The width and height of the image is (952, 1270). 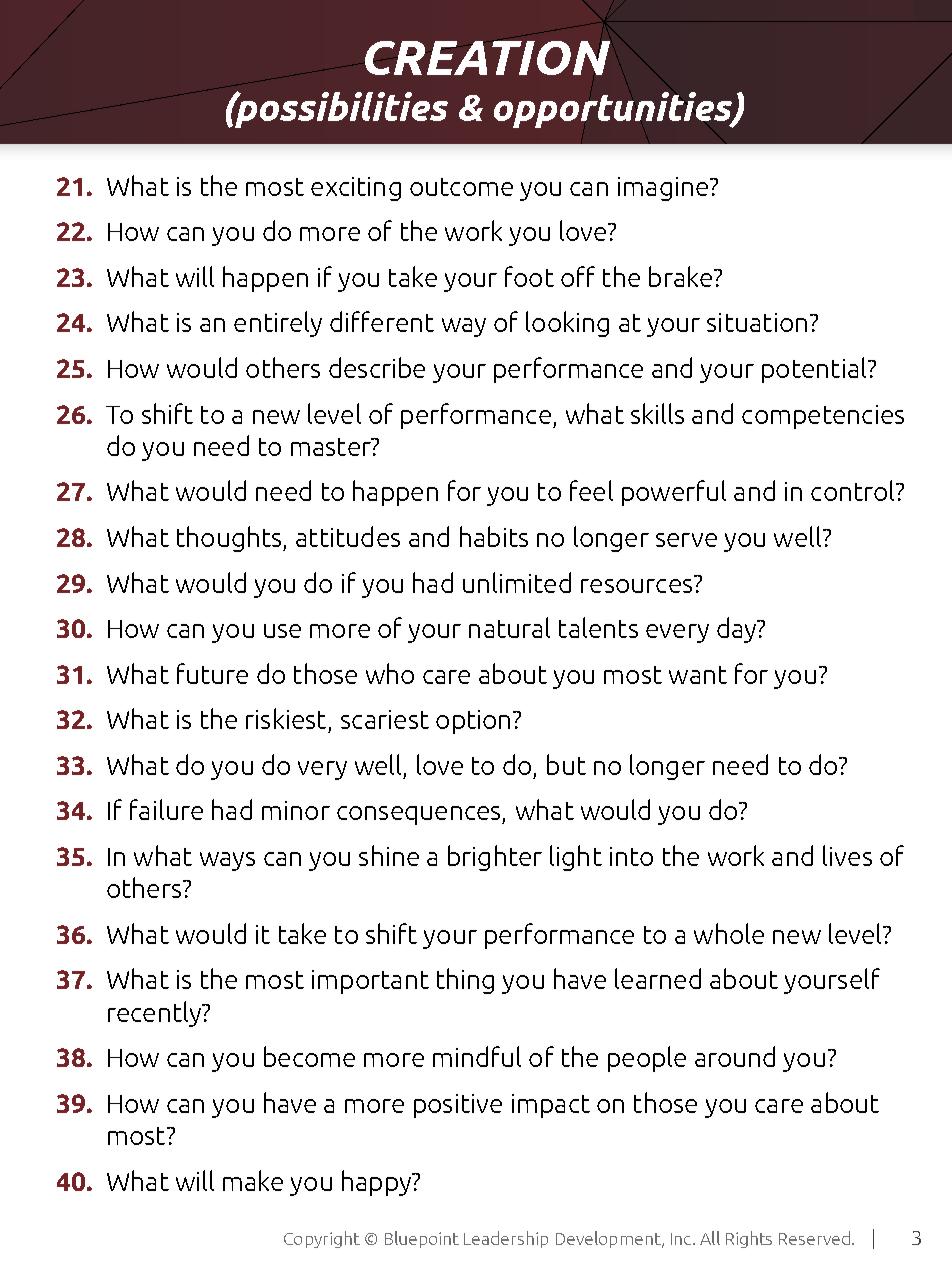 What do you see at coordinates (847, 855) in the image?
I see `lives` at bounding box center [847, 855].
